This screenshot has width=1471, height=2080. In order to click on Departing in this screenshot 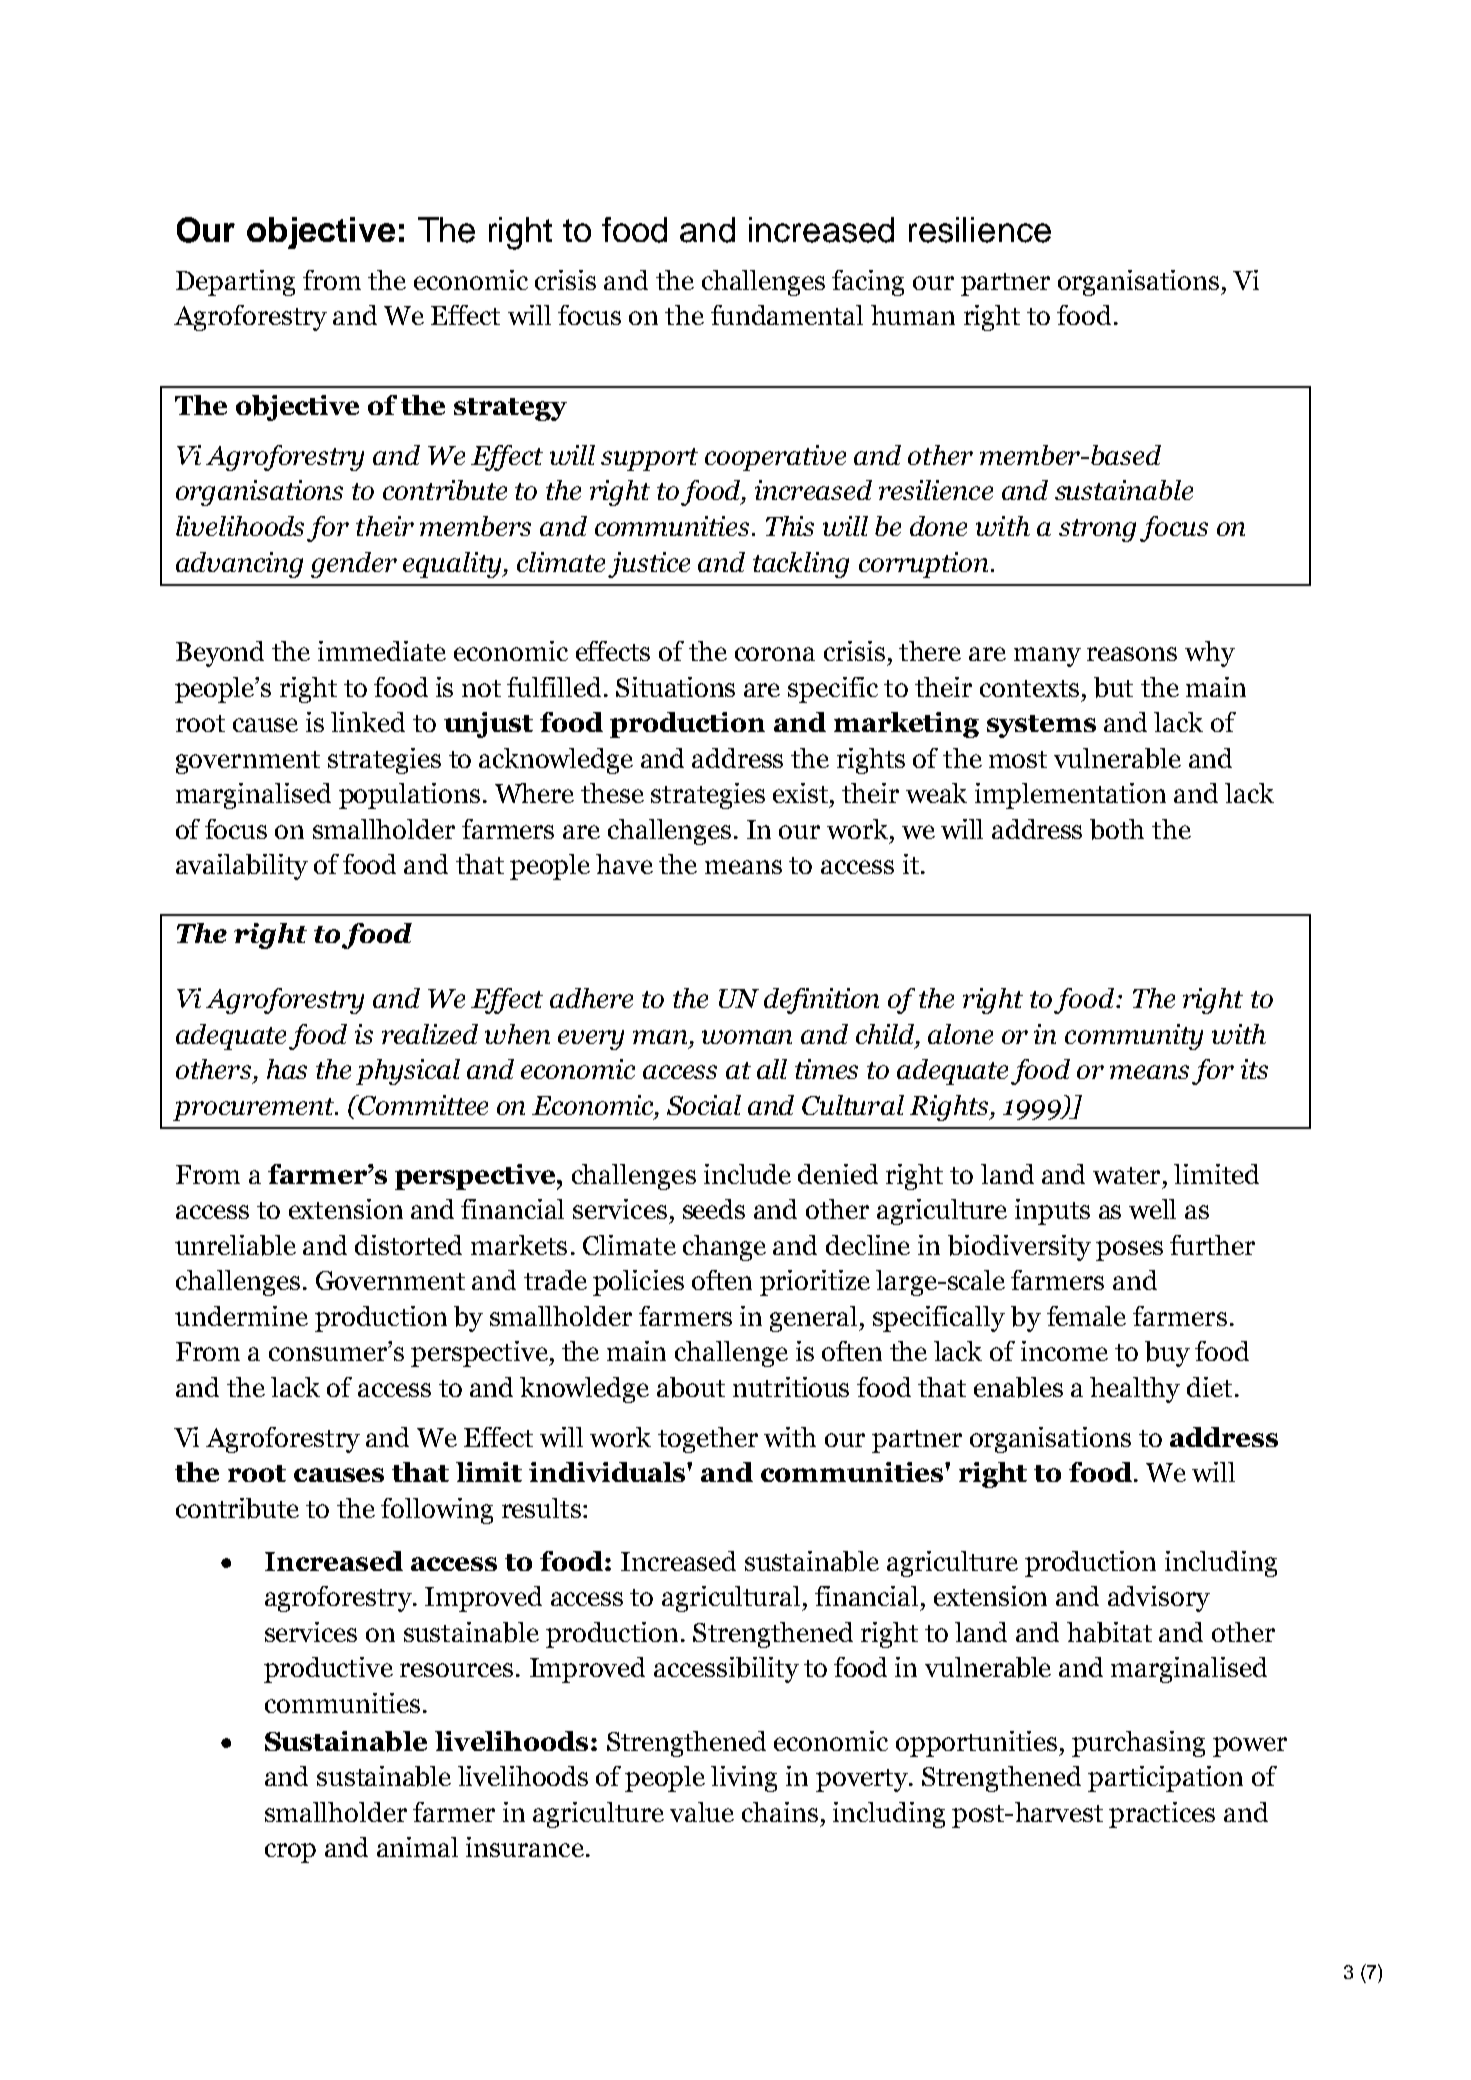, I will do `click(235, 283)`.
